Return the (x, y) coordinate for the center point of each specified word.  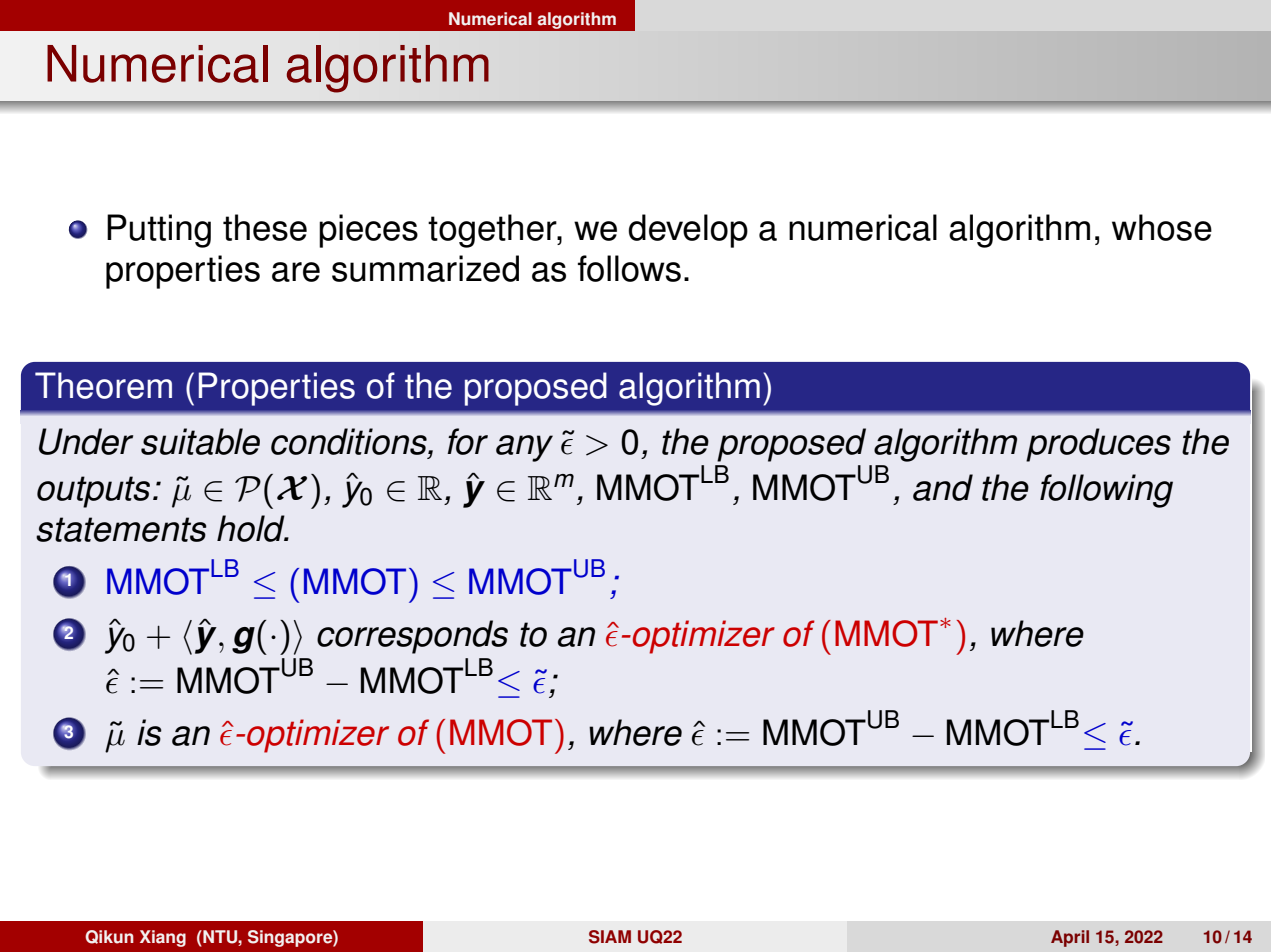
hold (252, 528)
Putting (159, 231)
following (1106, 491)
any (524, 448)
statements (121, 529)
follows (629, 268)
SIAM (610, 937)
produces (1098, 445)
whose (1162, 227)
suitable (200, 441)
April (1070, 938)
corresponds (412, 637)
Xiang (163, 938)
